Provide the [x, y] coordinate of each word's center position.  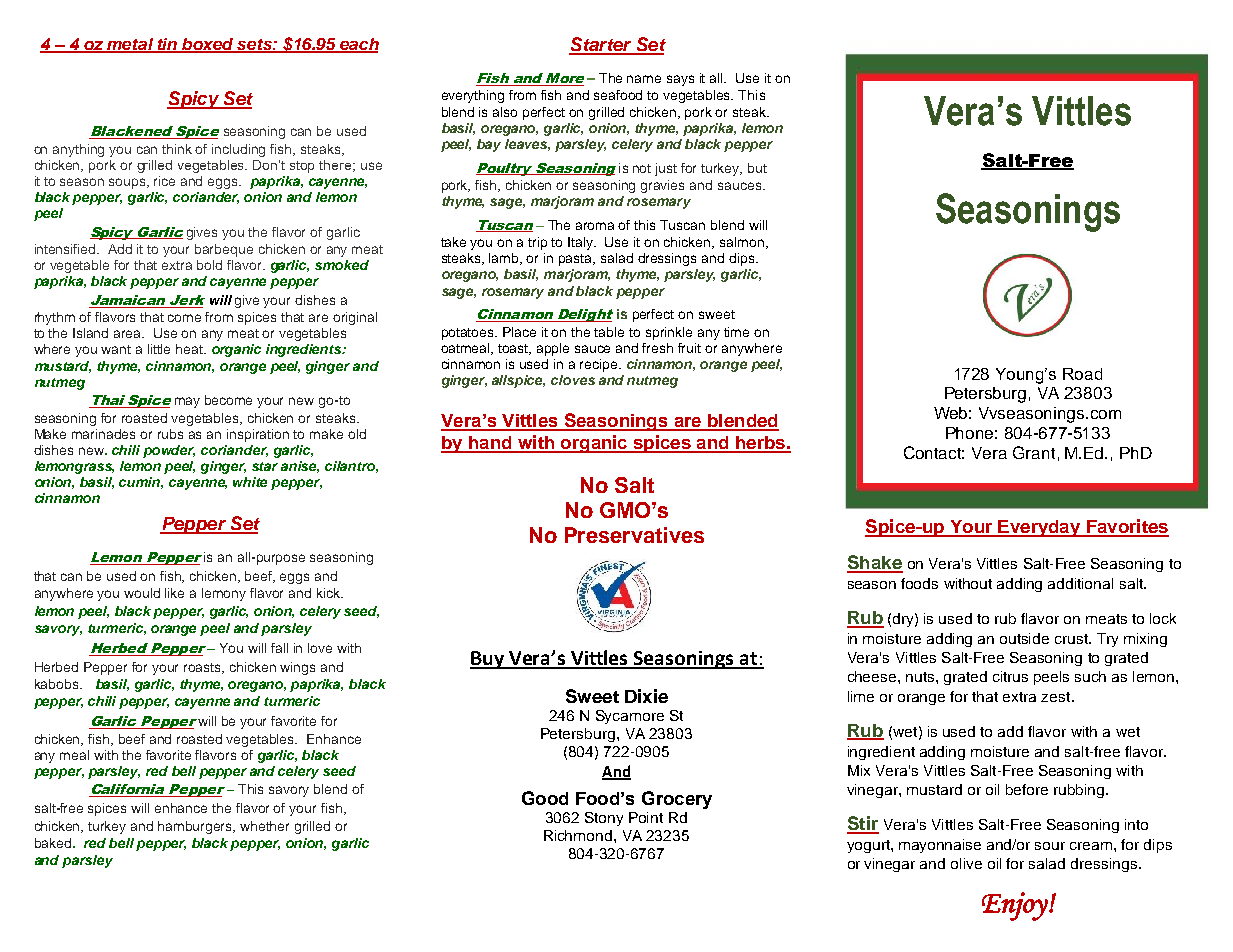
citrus [1010, 676]
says [680, 80]
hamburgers [196, 827]
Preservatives [634, 535]
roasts [204, 668]
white [250, 482]
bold [209, 265]
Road [1082, 374]
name [644, 79]
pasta [577, 260]
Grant [1034, 452]
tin [168, 45]
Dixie [646, 696]
